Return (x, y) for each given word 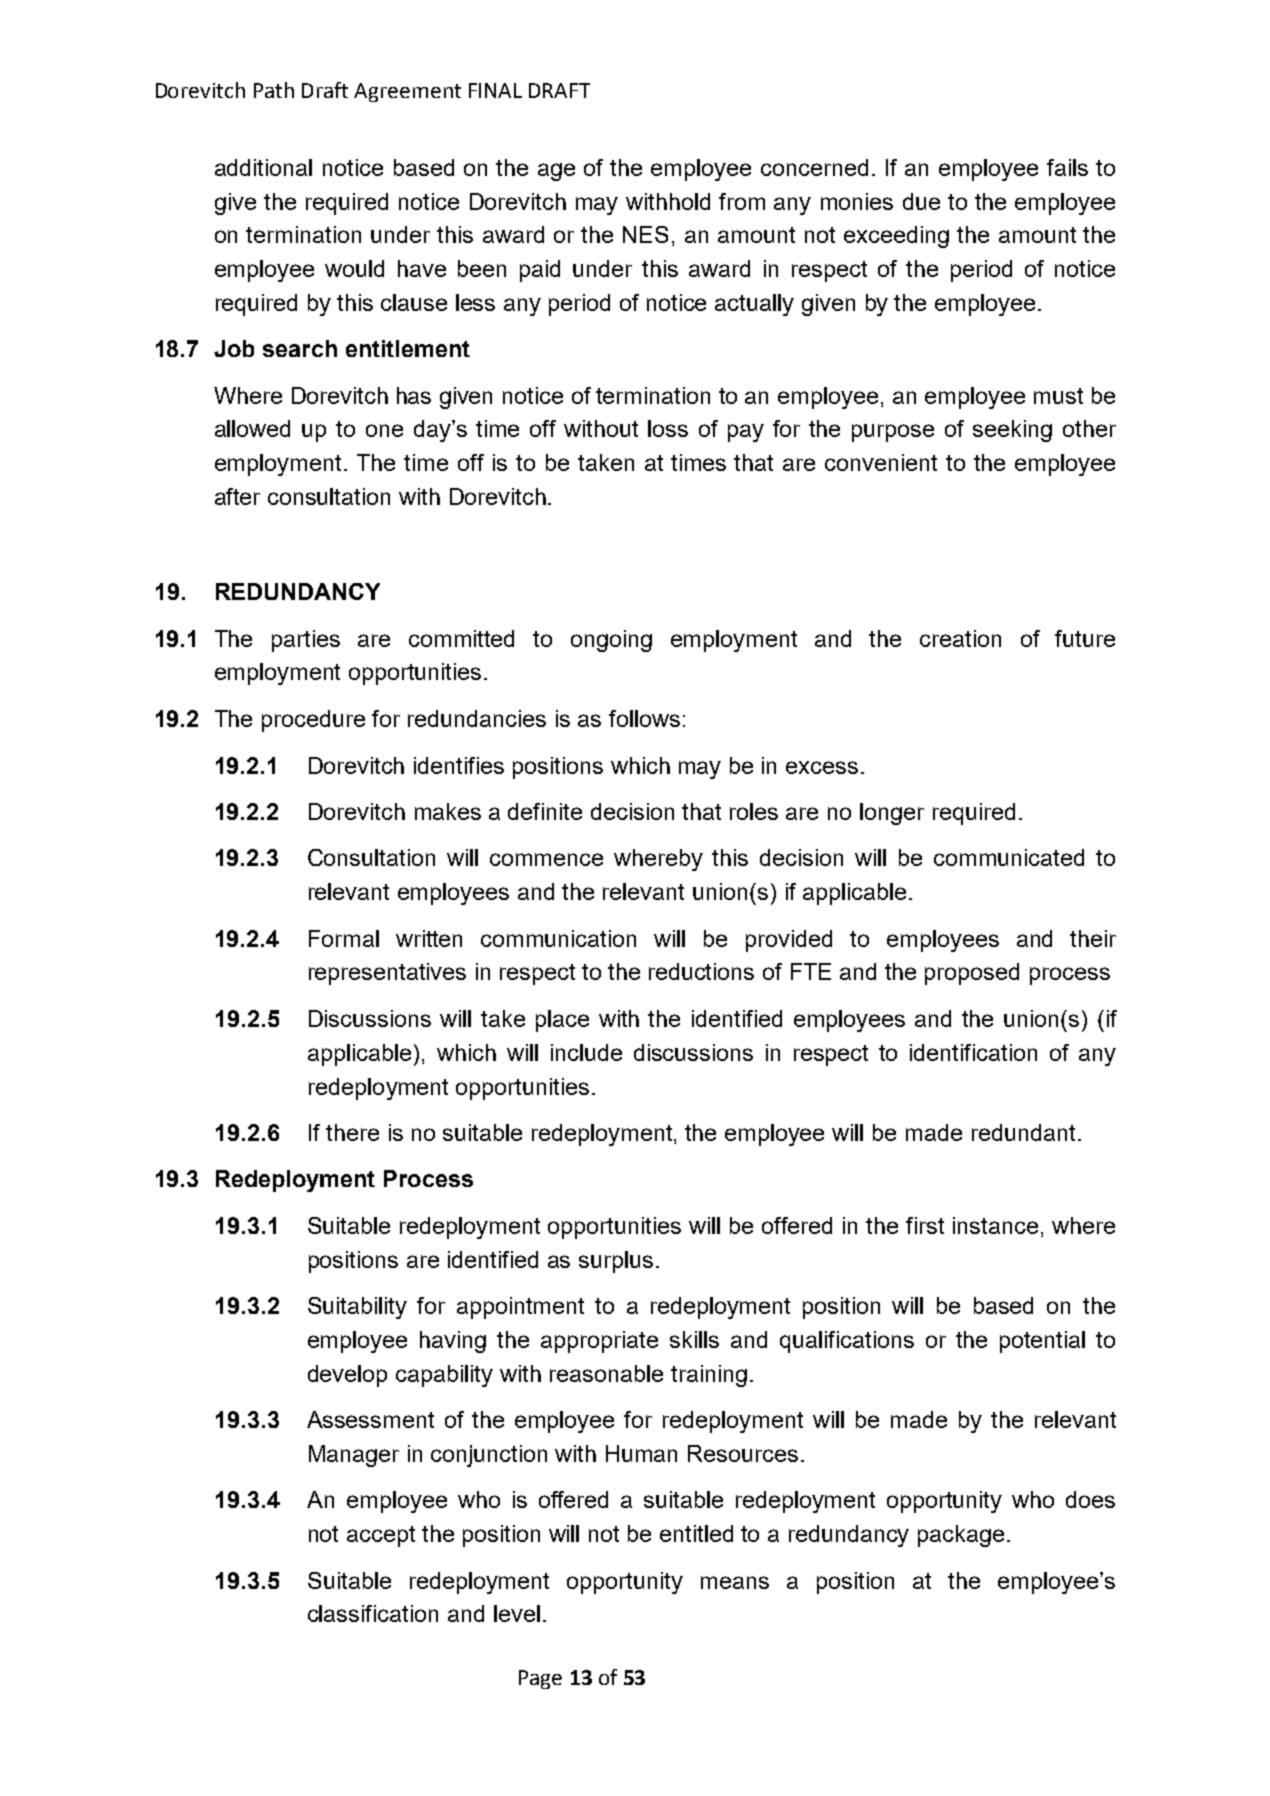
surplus (616, 1262)
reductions (701, 971)
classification (373, 1613)
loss (668, 428)
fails (1067, 167)
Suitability (357, 1308)
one (384, 430)
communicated (1009, 857)
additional (263, 167)
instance (995, 1225)
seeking (1012, 431)
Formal (344, 938)
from (742, 201)
